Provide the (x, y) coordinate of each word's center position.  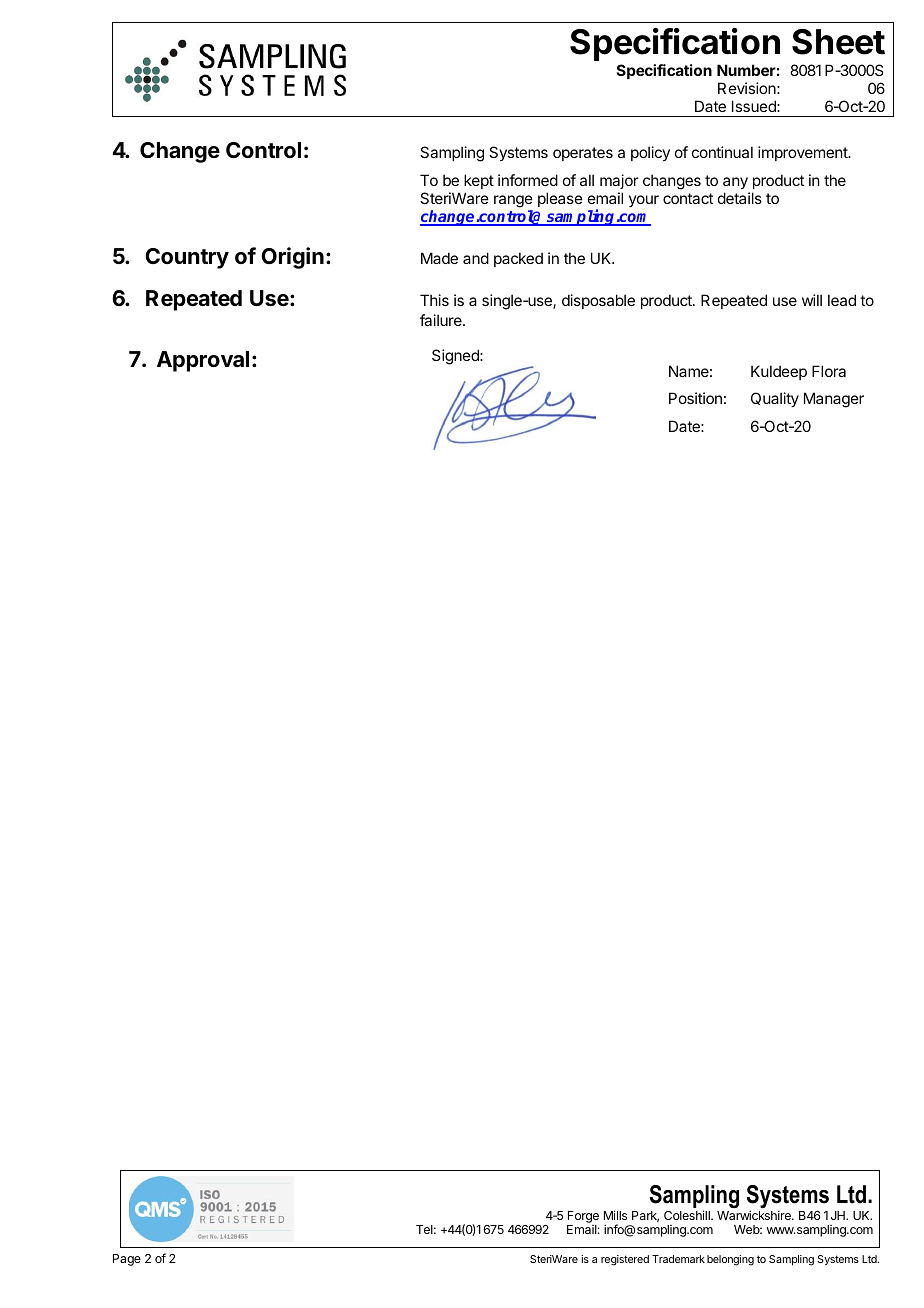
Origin (292, 258)
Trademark (678, 1259)
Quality (775, 399)
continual (722, 152)
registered (625, 1260)
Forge (583, 1218)
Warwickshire (755, 1215)
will (812, 300)
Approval (203, 361)
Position (695, 398)
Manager (834, 400)
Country (187, 258)
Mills (615, 1215)
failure (442, 320)
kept (479, 181)
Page (127, 1260)
